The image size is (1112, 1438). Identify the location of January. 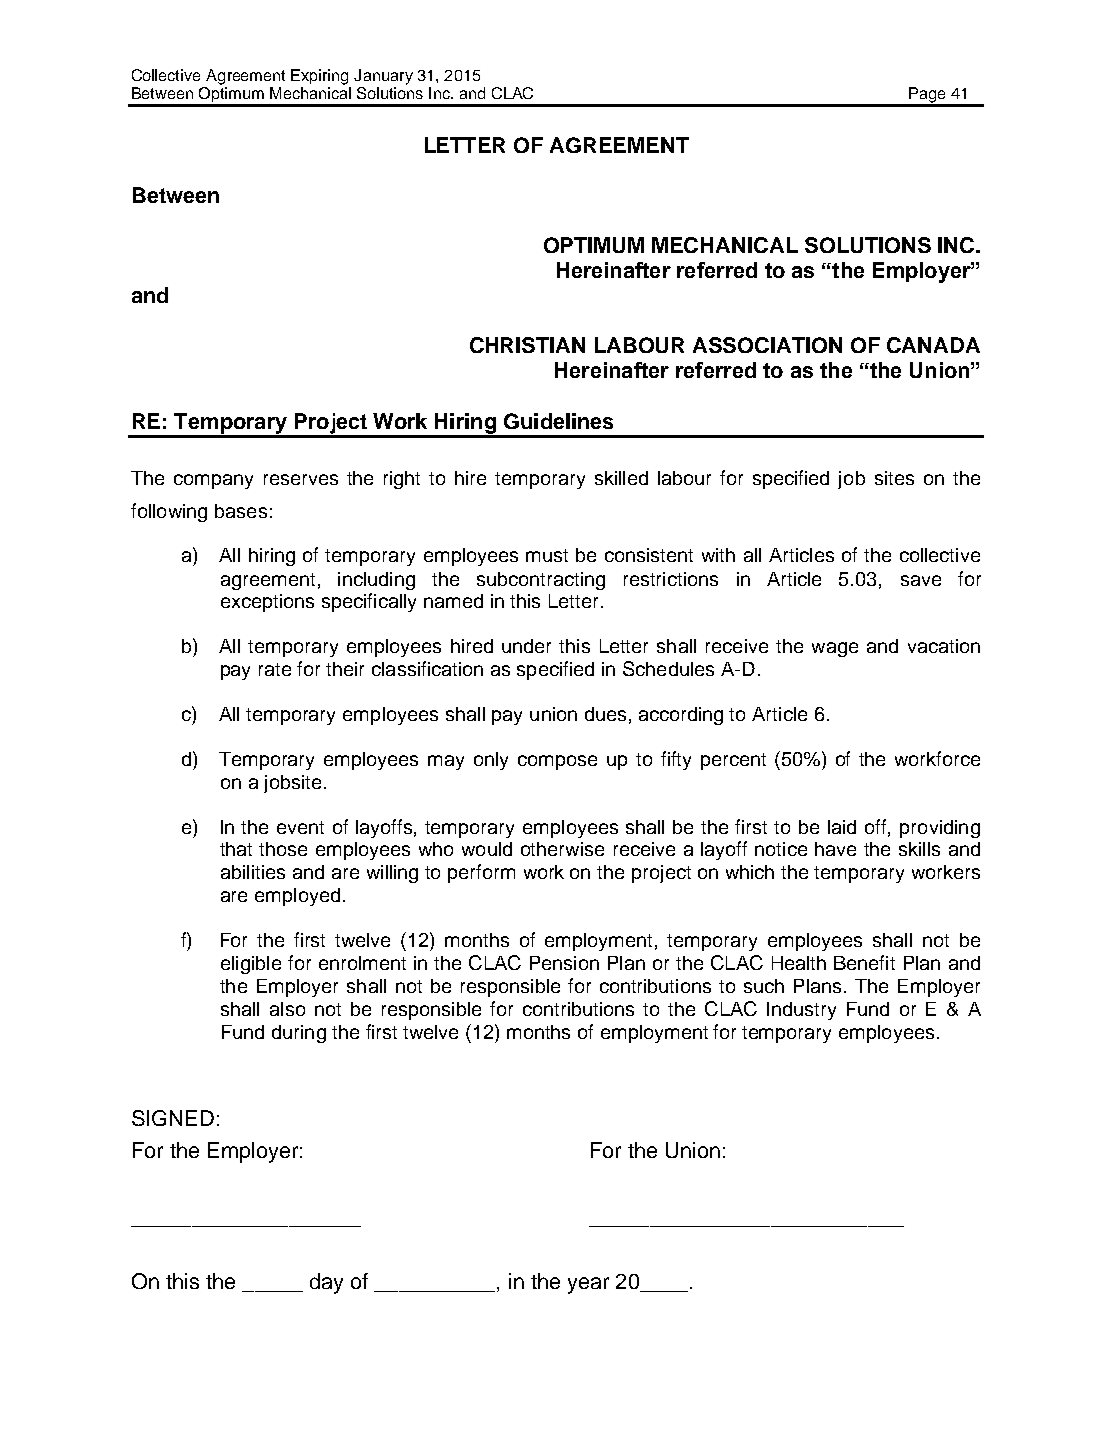
(383, 77).
